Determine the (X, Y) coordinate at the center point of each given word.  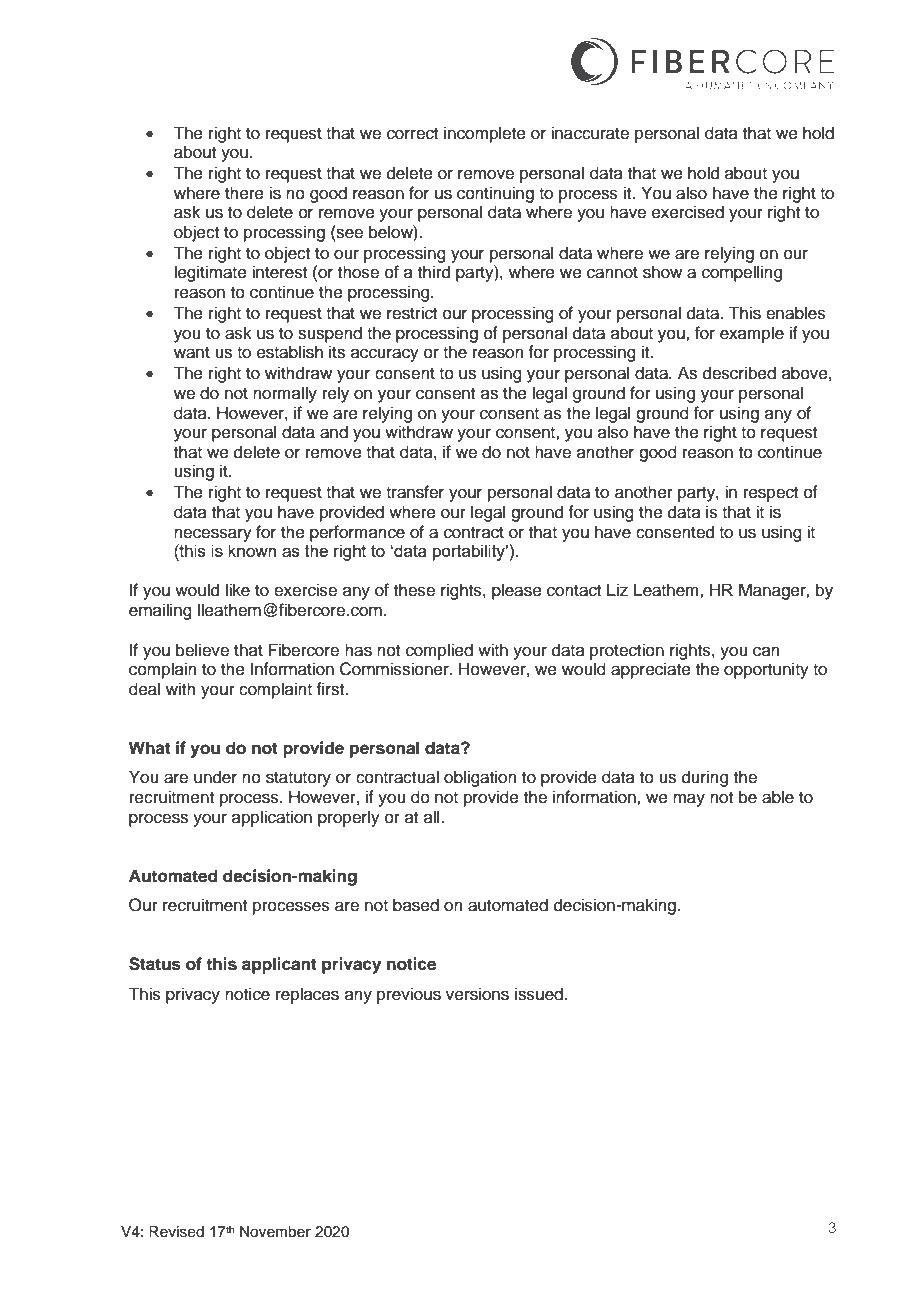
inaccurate (590, 133)
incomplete (485, 134)
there (244, 193)
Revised (176, 1232)
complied (439, 651)
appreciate (651, 670)
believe (202, 650)
